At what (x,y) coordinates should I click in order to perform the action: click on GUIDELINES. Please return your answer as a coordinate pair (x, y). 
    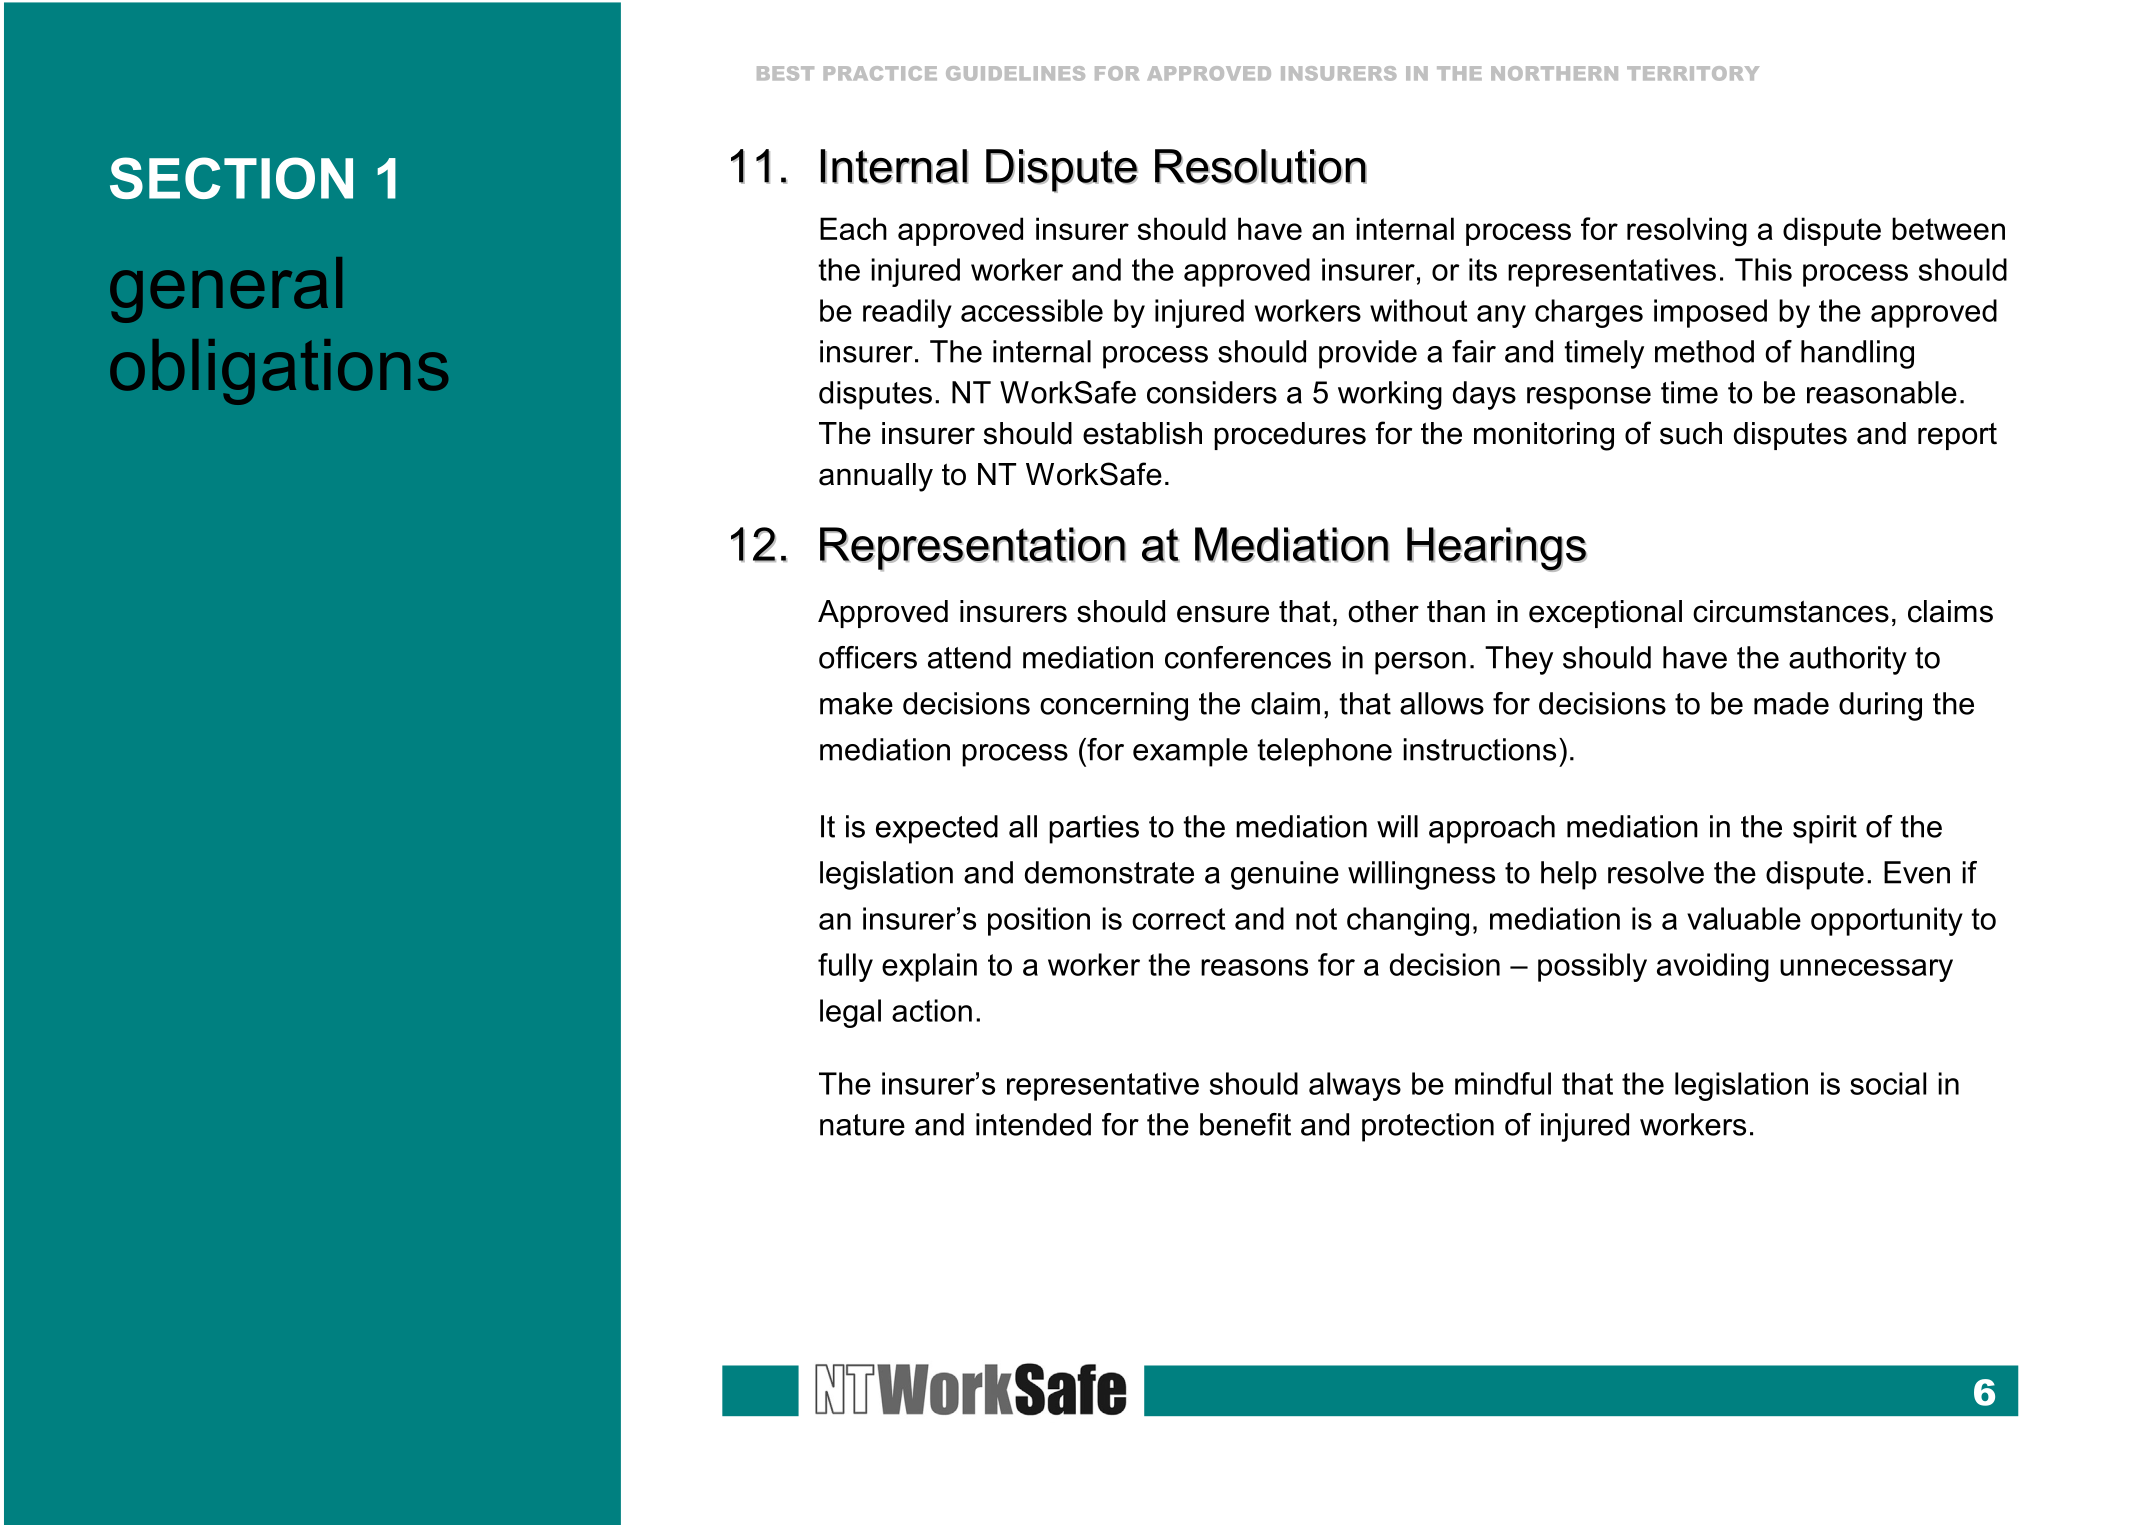
    Looking at the image, I should click on (1015, 73).
